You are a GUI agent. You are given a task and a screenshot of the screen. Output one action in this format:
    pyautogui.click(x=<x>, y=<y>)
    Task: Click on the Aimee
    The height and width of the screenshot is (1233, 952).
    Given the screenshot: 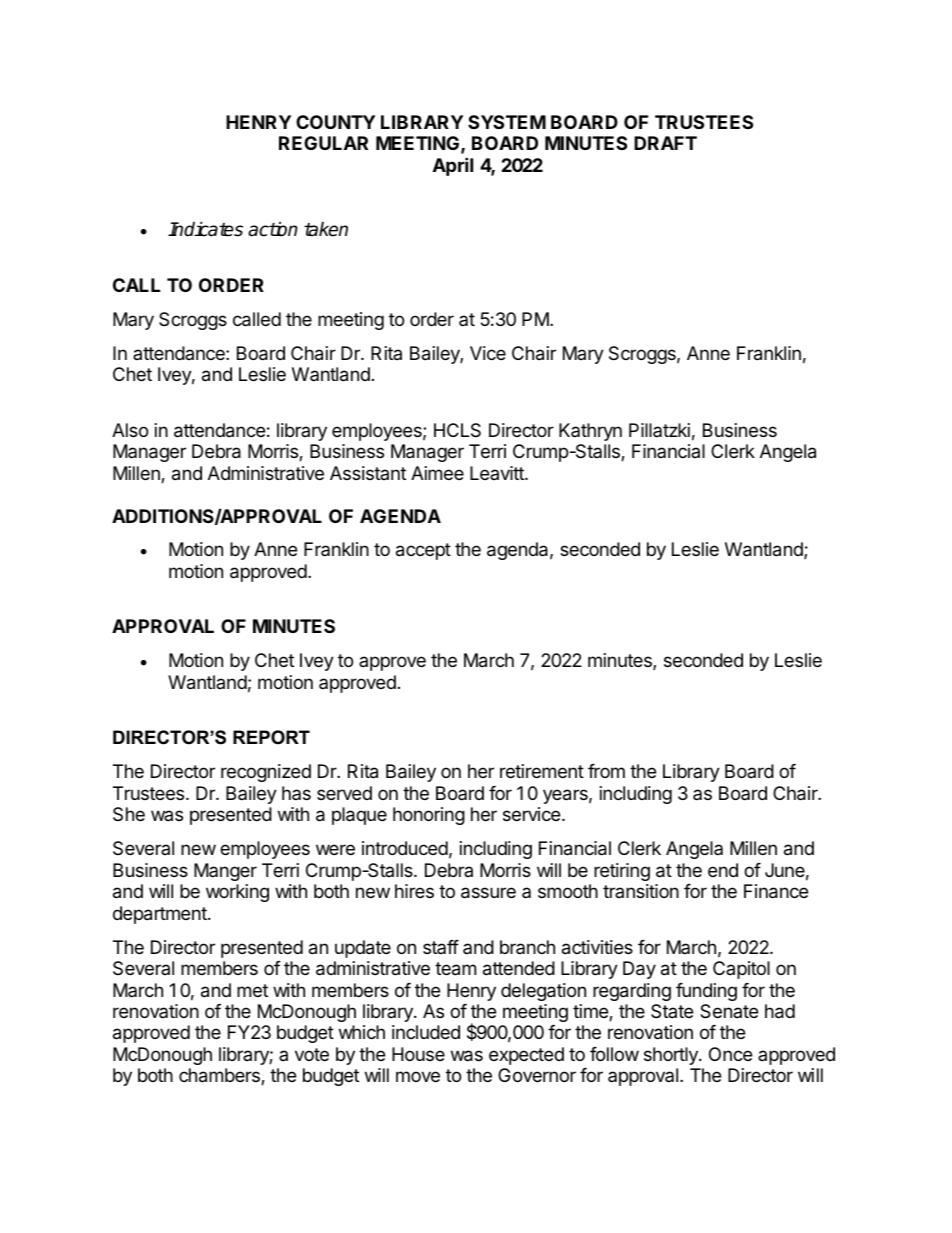 What is the action you would take?
    pyautogui.click(x=437, y=473)
